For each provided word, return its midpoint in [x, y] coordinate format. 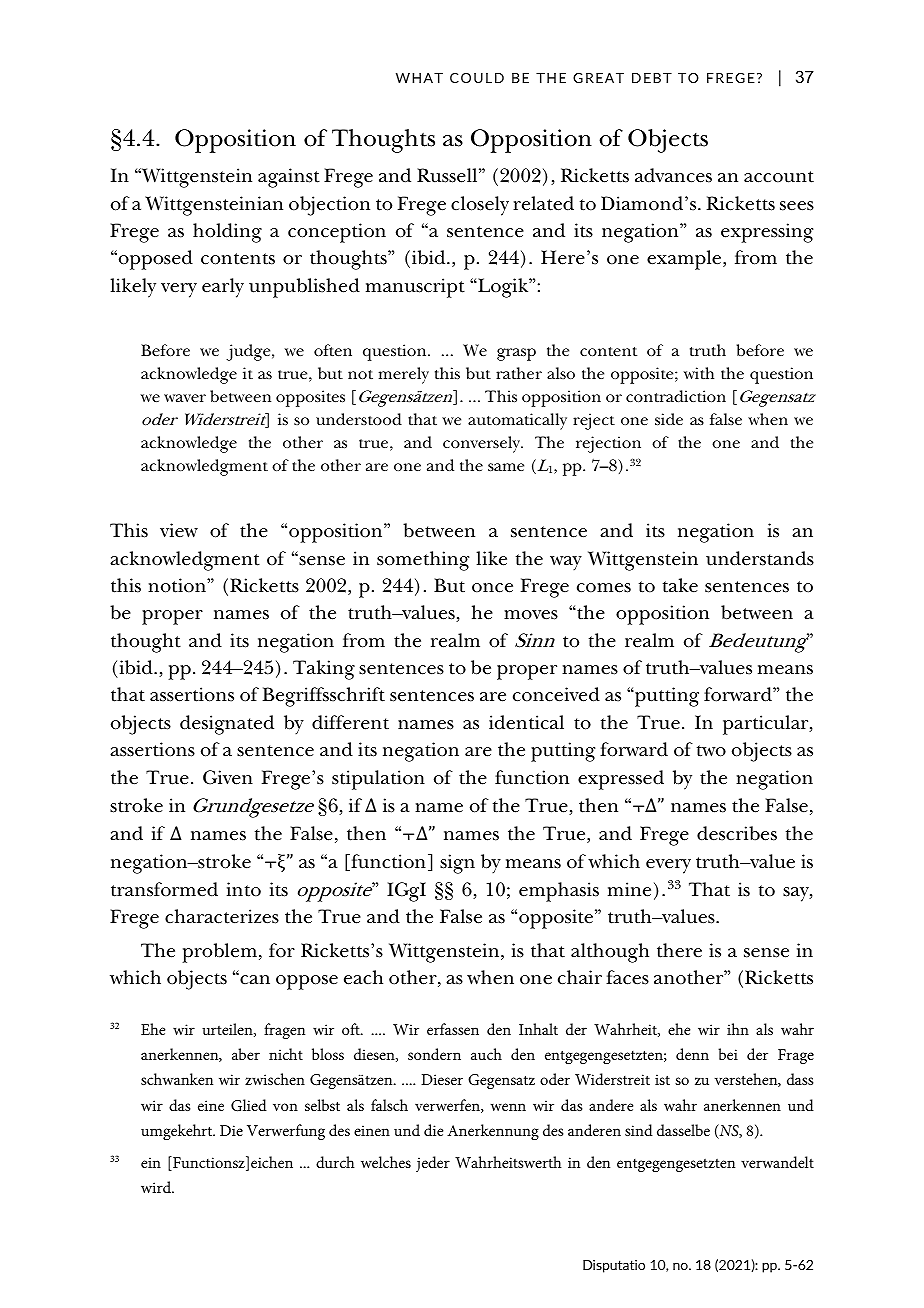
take [680, 585]
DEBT [652, 78]
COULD [477, 78]
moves [531, 615]
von [285, 1107]
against [289, 178]
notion [178, 585]
